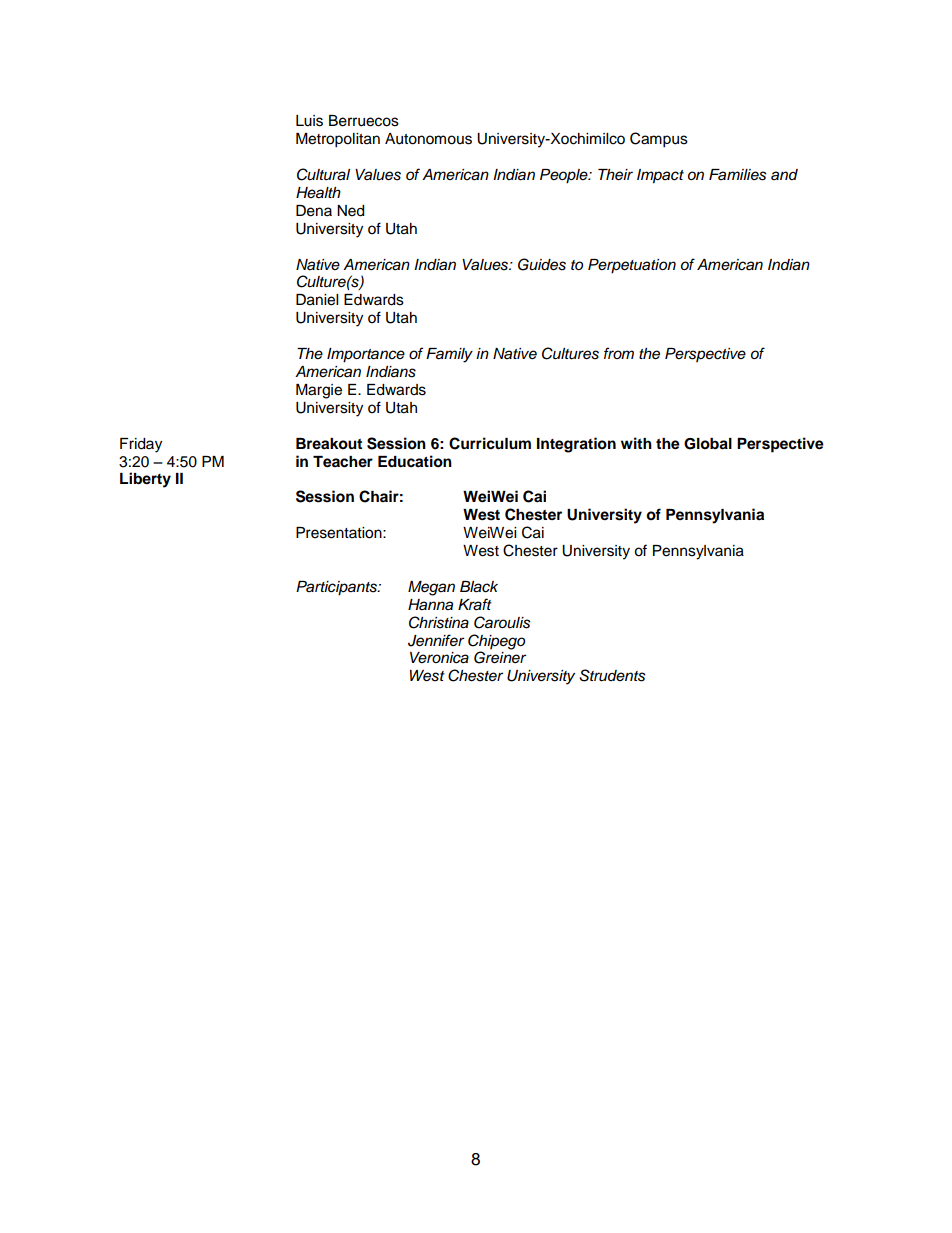 This screenshot has height=1233, width=952. I want to click on Liberty, so click(145, 480).
